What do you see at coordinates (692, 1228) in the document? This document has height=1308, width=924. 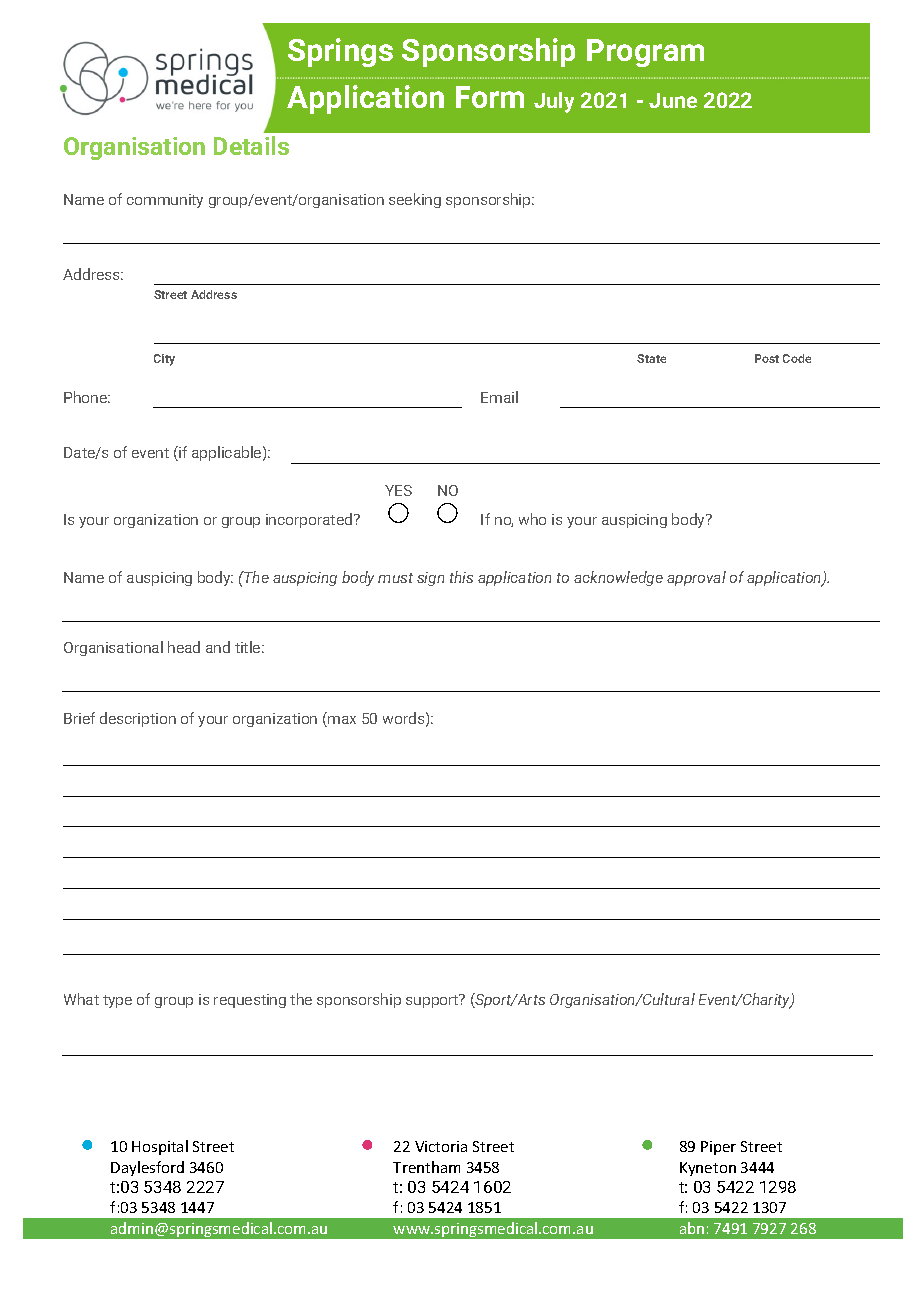 I see `abn` at bounding box center [692, 1228].
